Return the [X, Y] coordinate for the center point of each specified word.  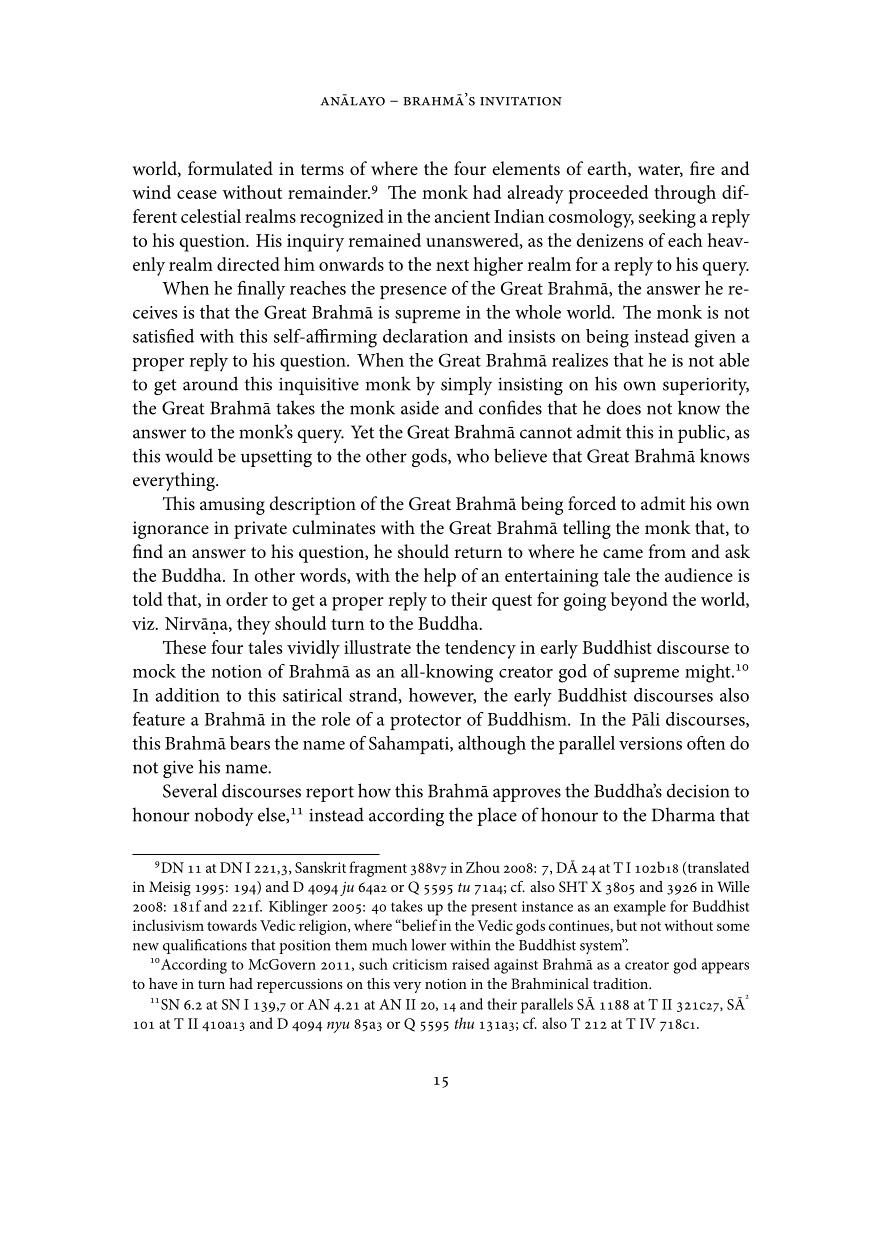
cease [197, 194]
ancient [462, 216]
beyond [639, 601]
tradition [622, 983]
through [685, 194]
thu [464, 1023]
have [163, 983]
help [440, 577]
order [247, 599]
